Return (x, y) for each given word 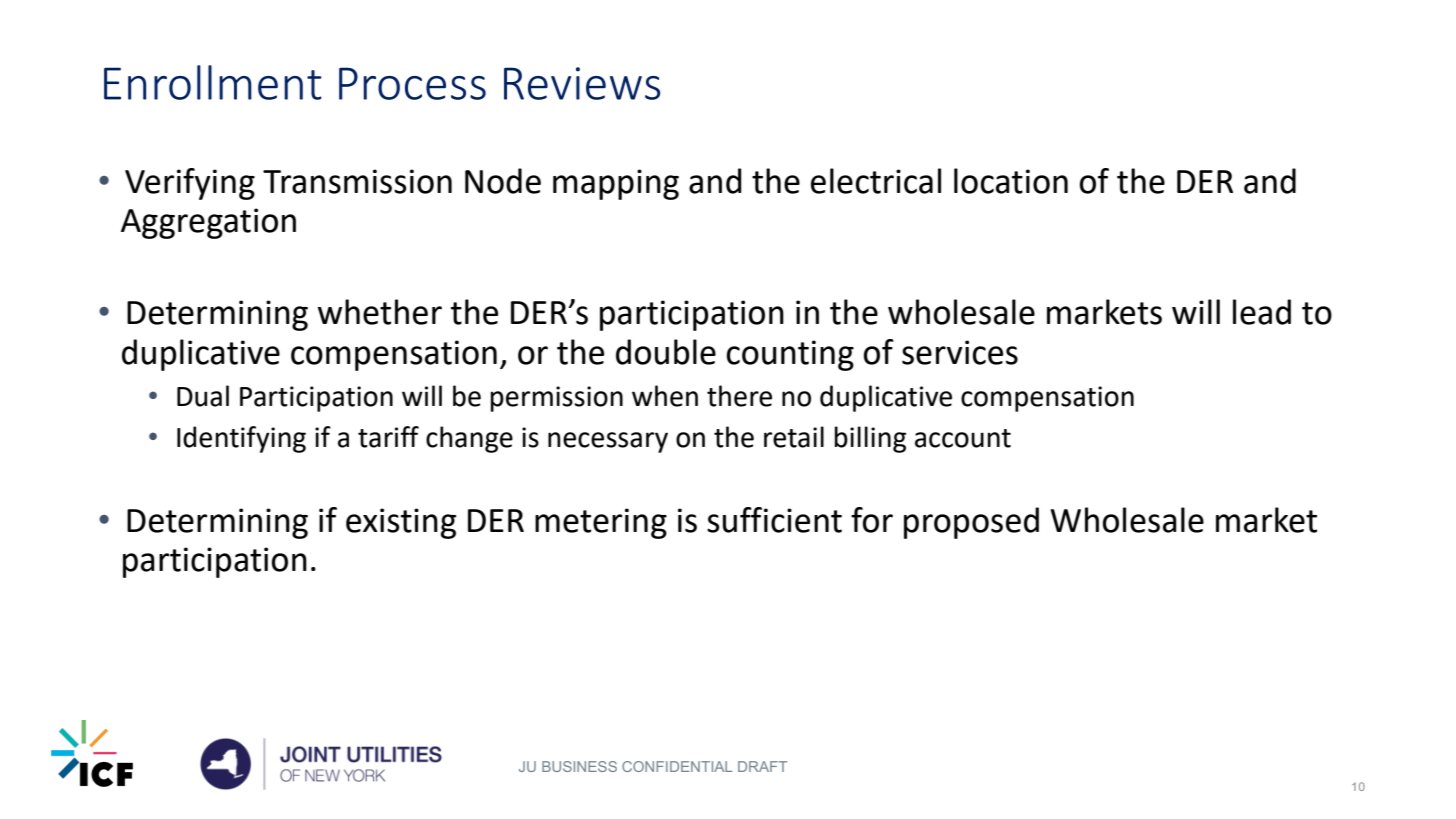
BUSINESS (579, 766)
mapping (616, 184)
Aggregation (208, 223)
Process (412, 83)
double (666, 352)
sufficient (774, 520)
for (872, 520)
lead (1262, 312)
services (960, 352)
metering (601, 523)
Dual (203, 396)
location (1011, 181)
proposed (971, 523)
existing (401, 523)
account (963, 438)
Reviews (582, 83)
